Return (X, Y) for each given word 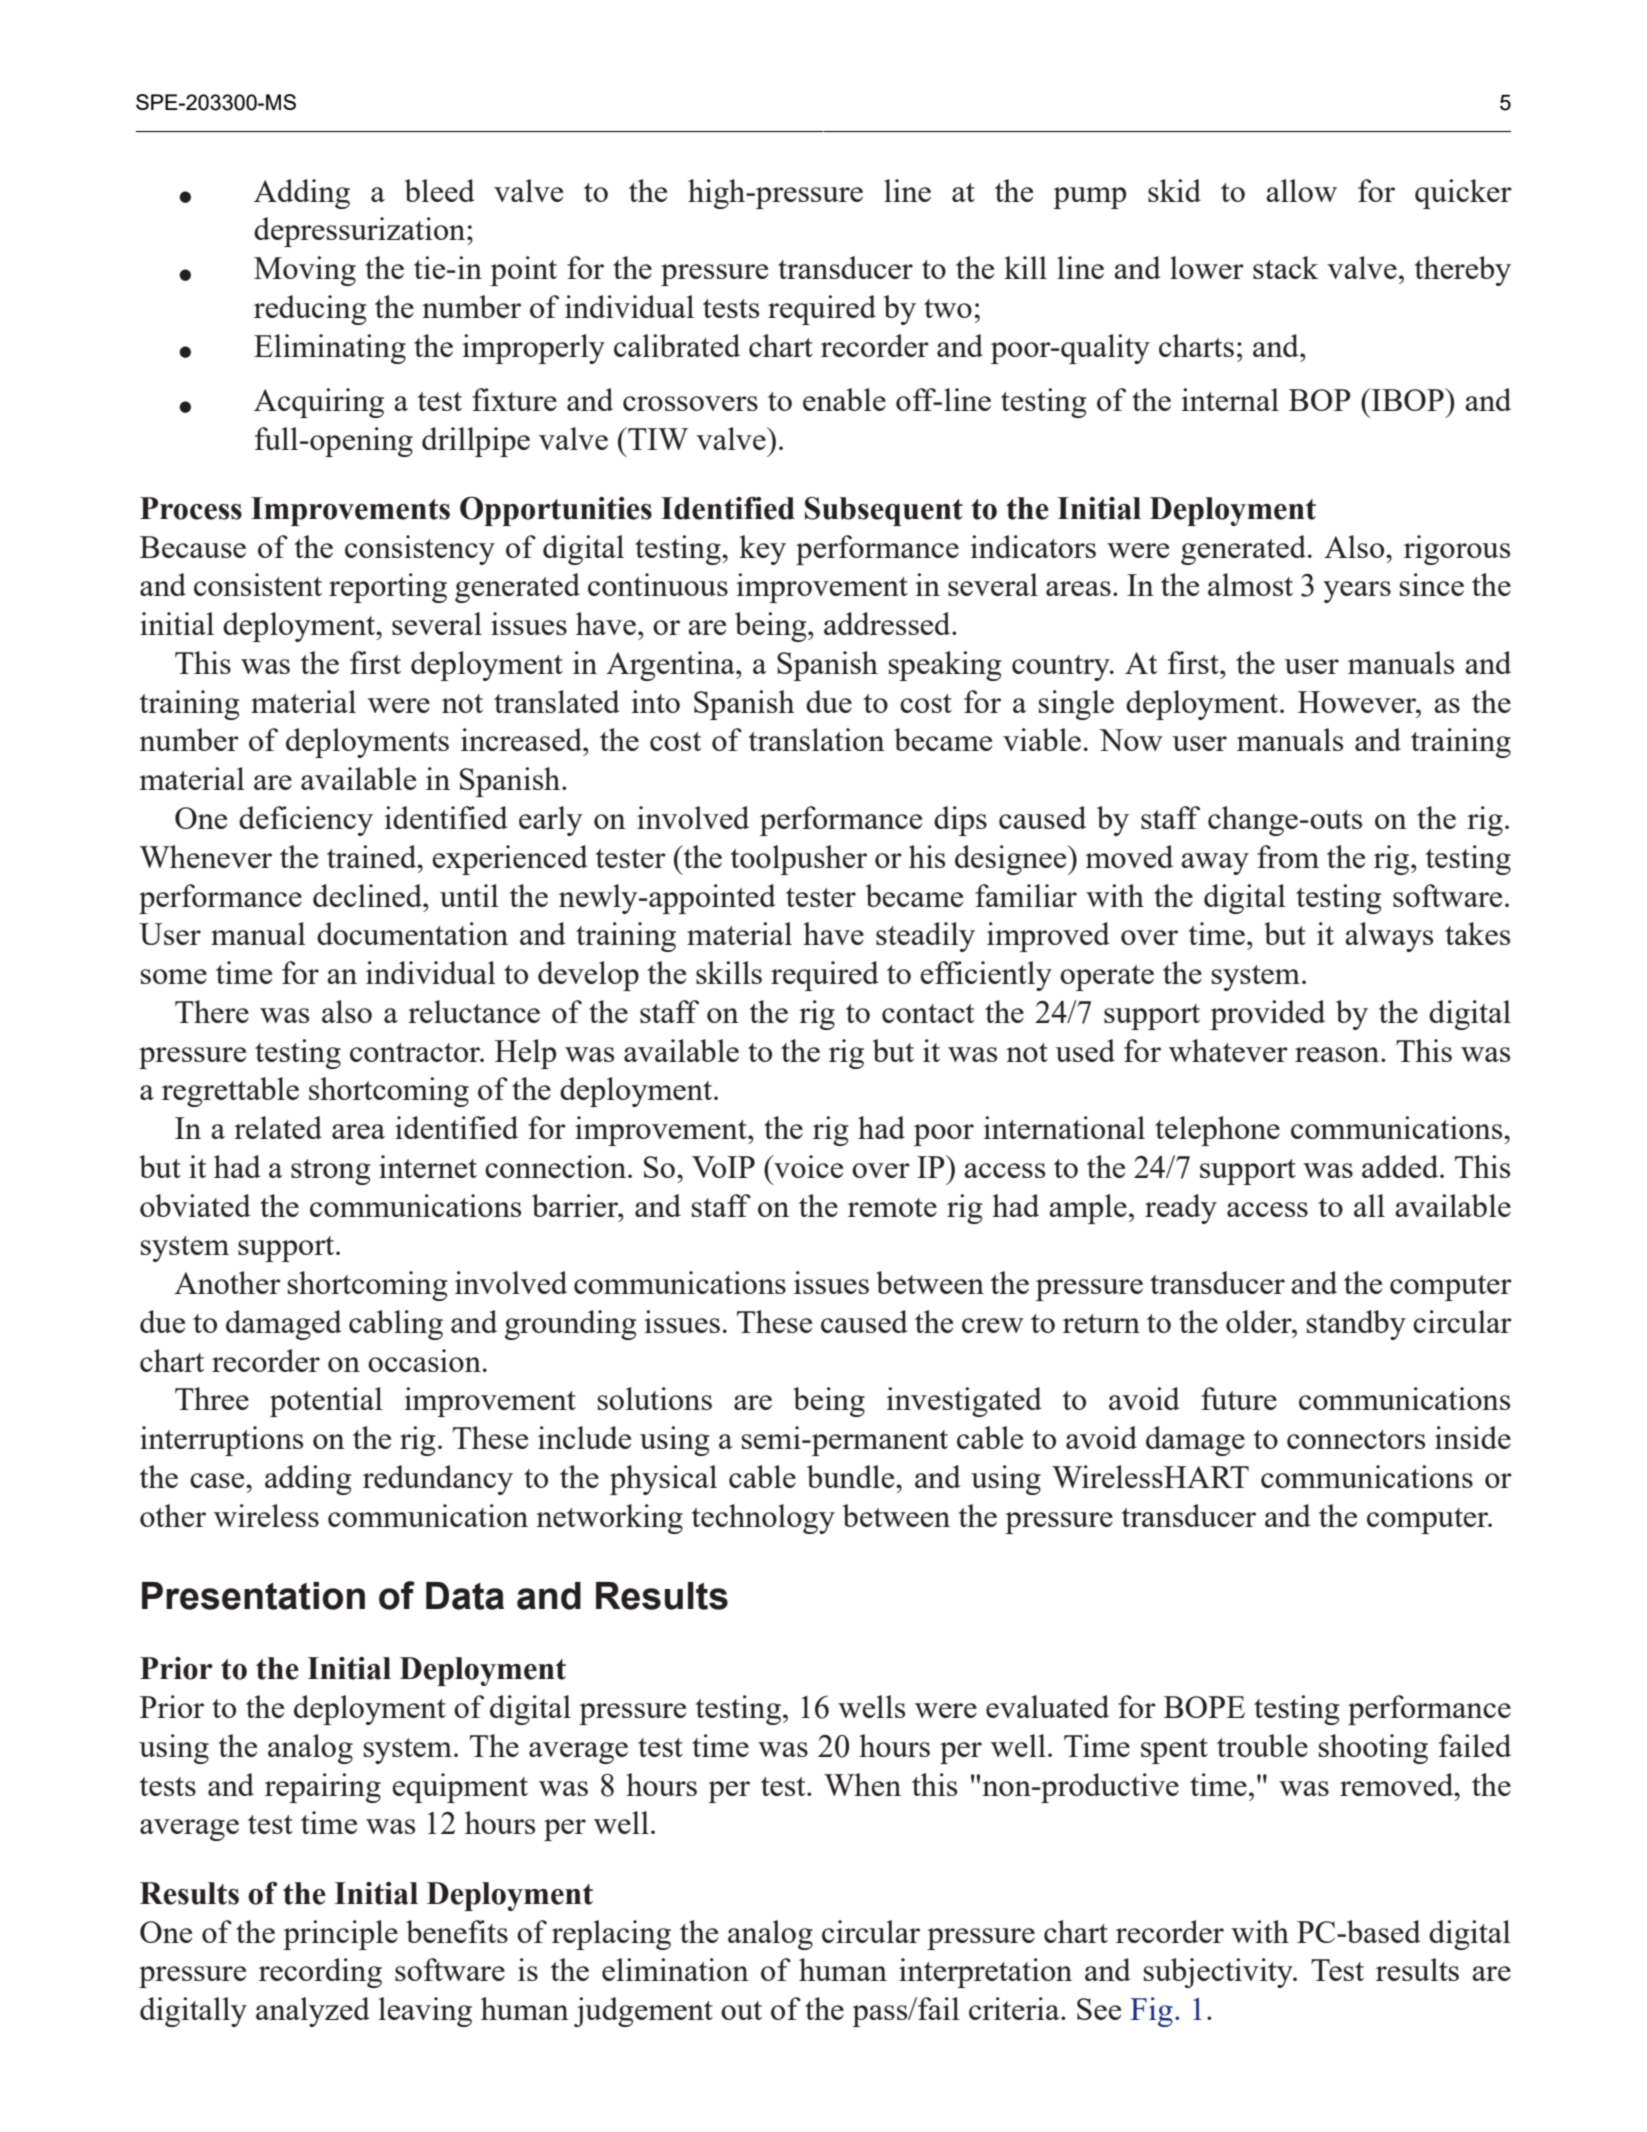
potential (326, 1402)
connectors (1356, 1439)
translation (817, 739)
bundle (852, 1476)
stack (1286, 267)
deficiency (306, 821)
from (1288, 856)
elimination (675, 1969)
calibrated (677, 345)
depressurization (361, 232)
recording (320, 1973)
